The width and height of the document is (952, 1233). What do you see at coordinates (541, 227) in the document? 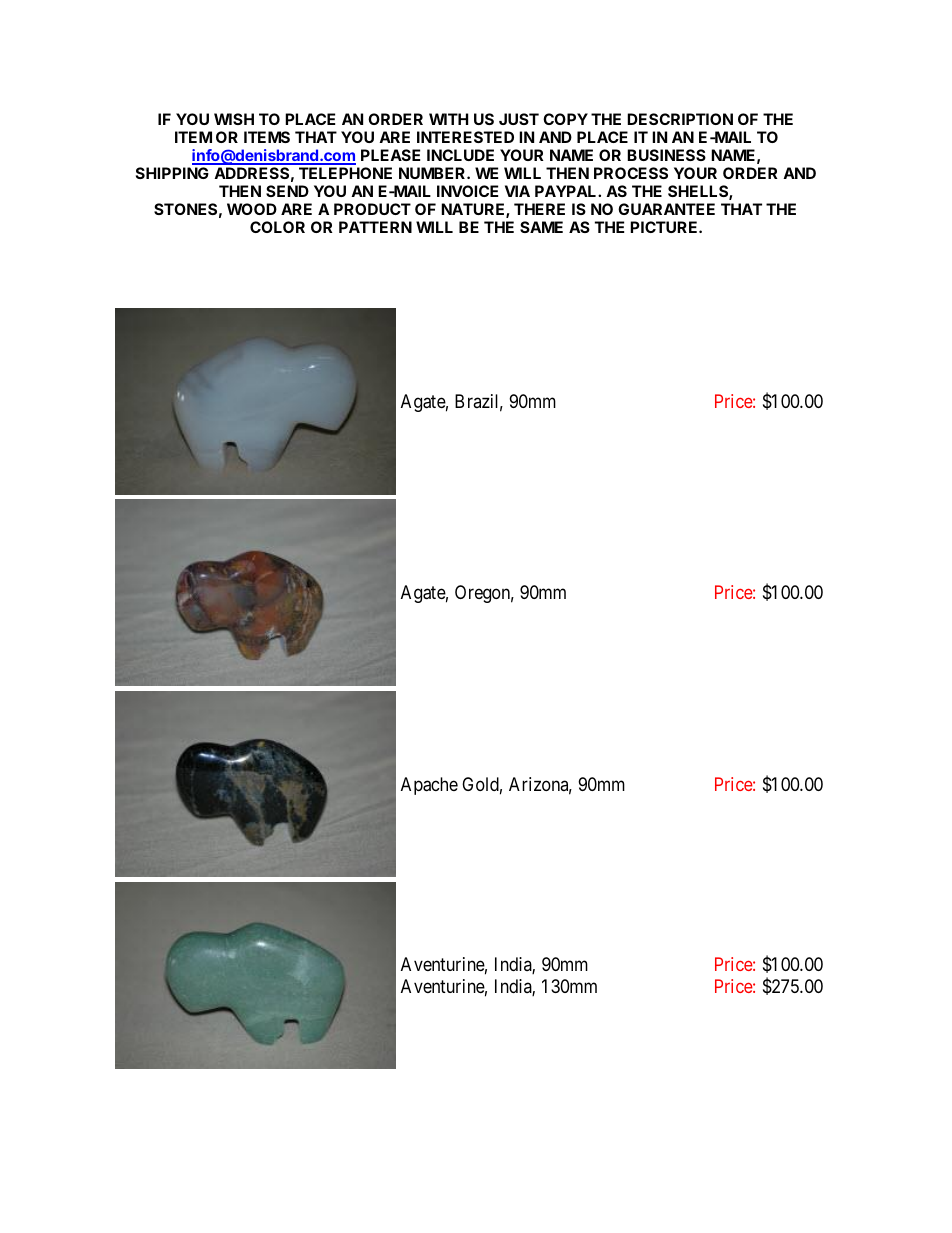
I see `SAME` at bounding box center [541, 227].
